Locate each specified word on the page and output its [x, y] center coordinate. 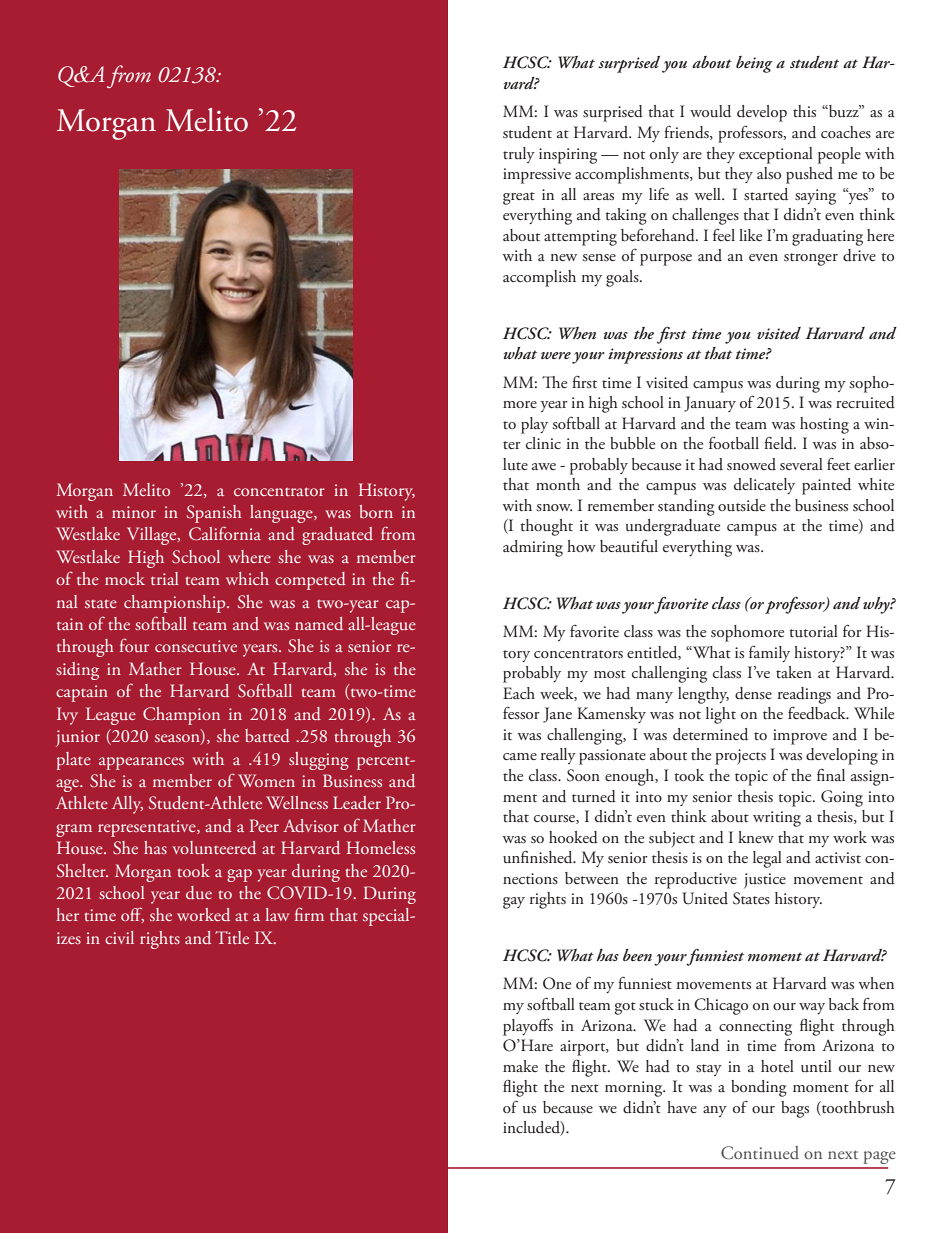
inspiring [568, 156]
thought [546, 527]
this [804, 111]
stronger [811, 259]
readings [804, 695]
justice [765, 881]
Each [519, 693]
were [556, 355]
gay [514, 903]
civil [119, 937]
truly [519, 155]
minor [134, 512]
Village [153, 536]
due [199, 893]
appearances [141, 763]
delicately [764, 486]
